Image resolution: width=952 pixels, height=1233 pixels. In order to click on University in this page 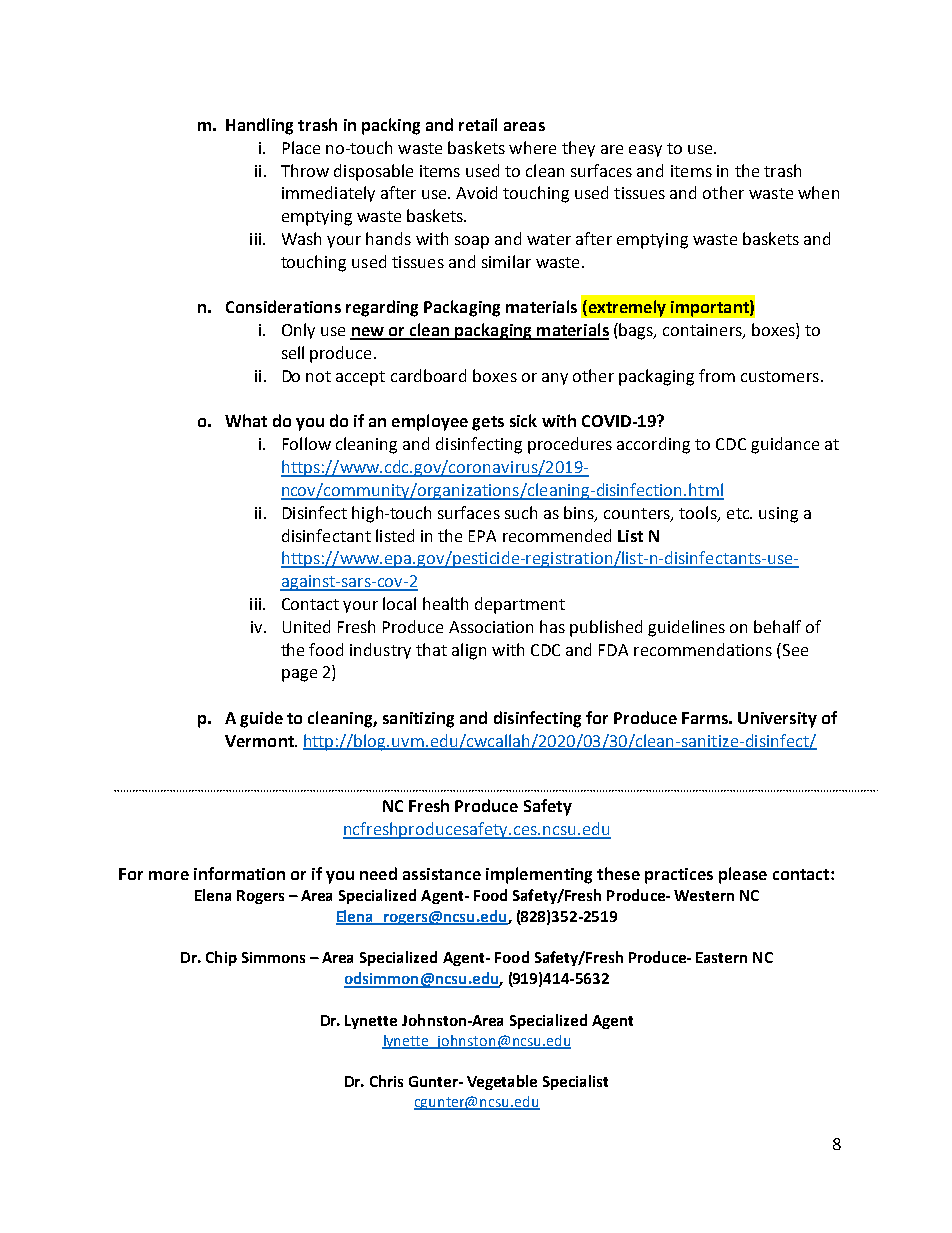, I will do `click(777, 720)`.
